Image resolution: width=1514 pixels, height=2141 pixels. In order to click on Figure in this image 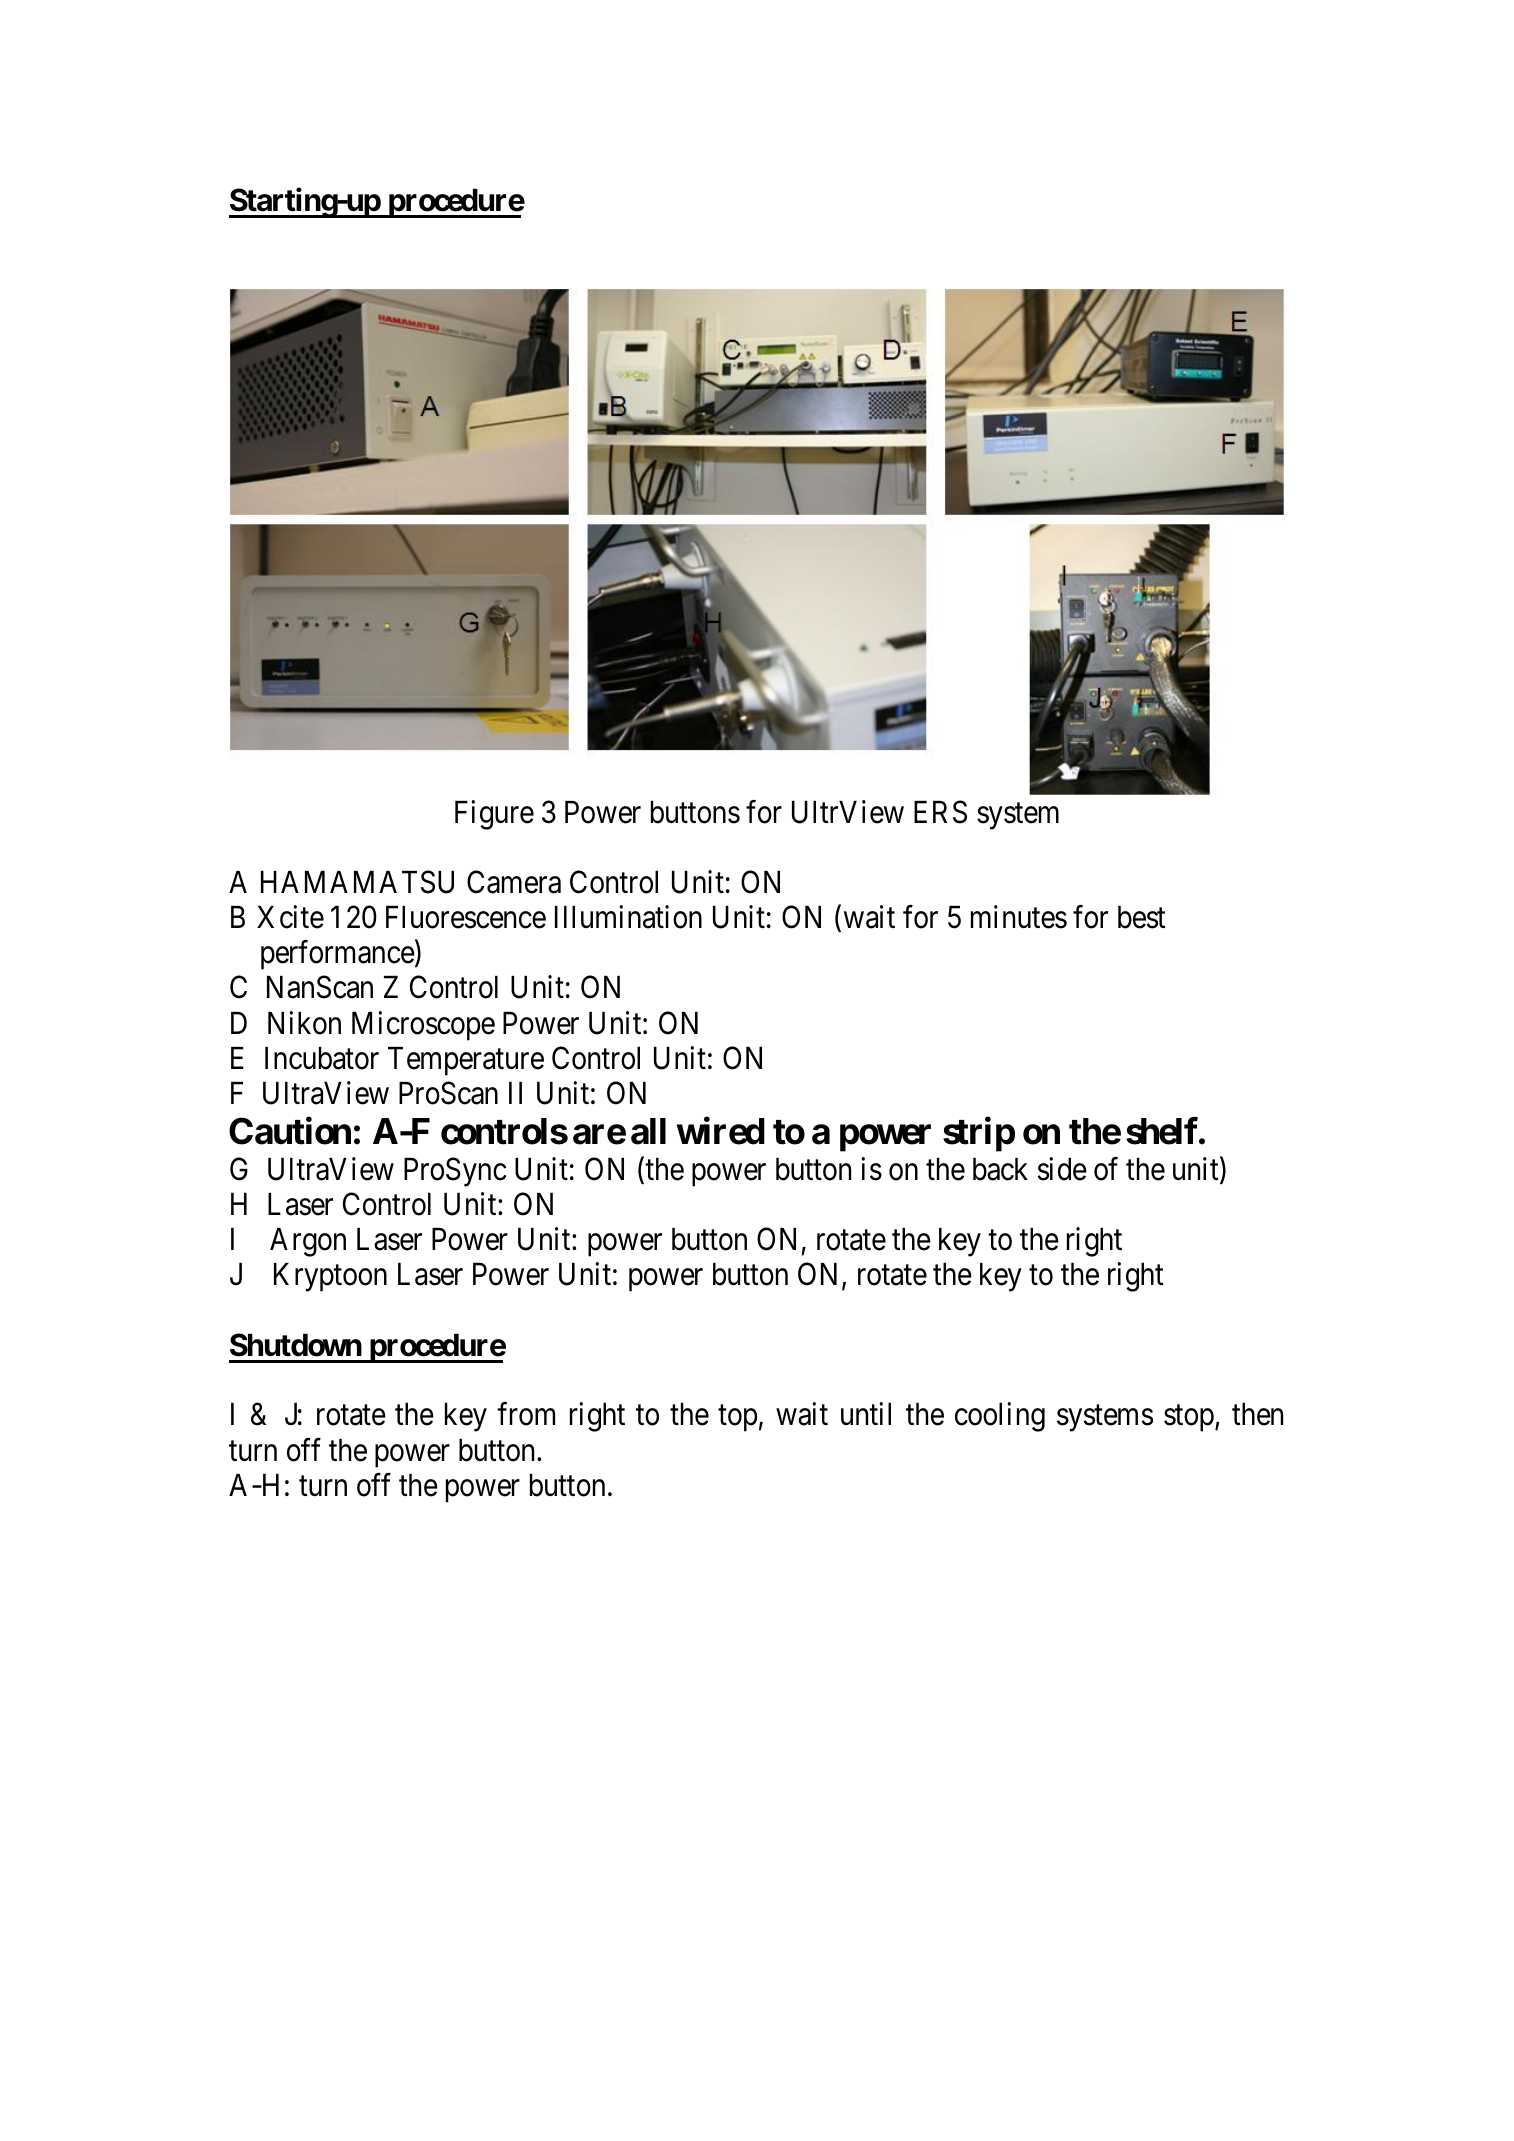, I will do `click(494, 815)`.
